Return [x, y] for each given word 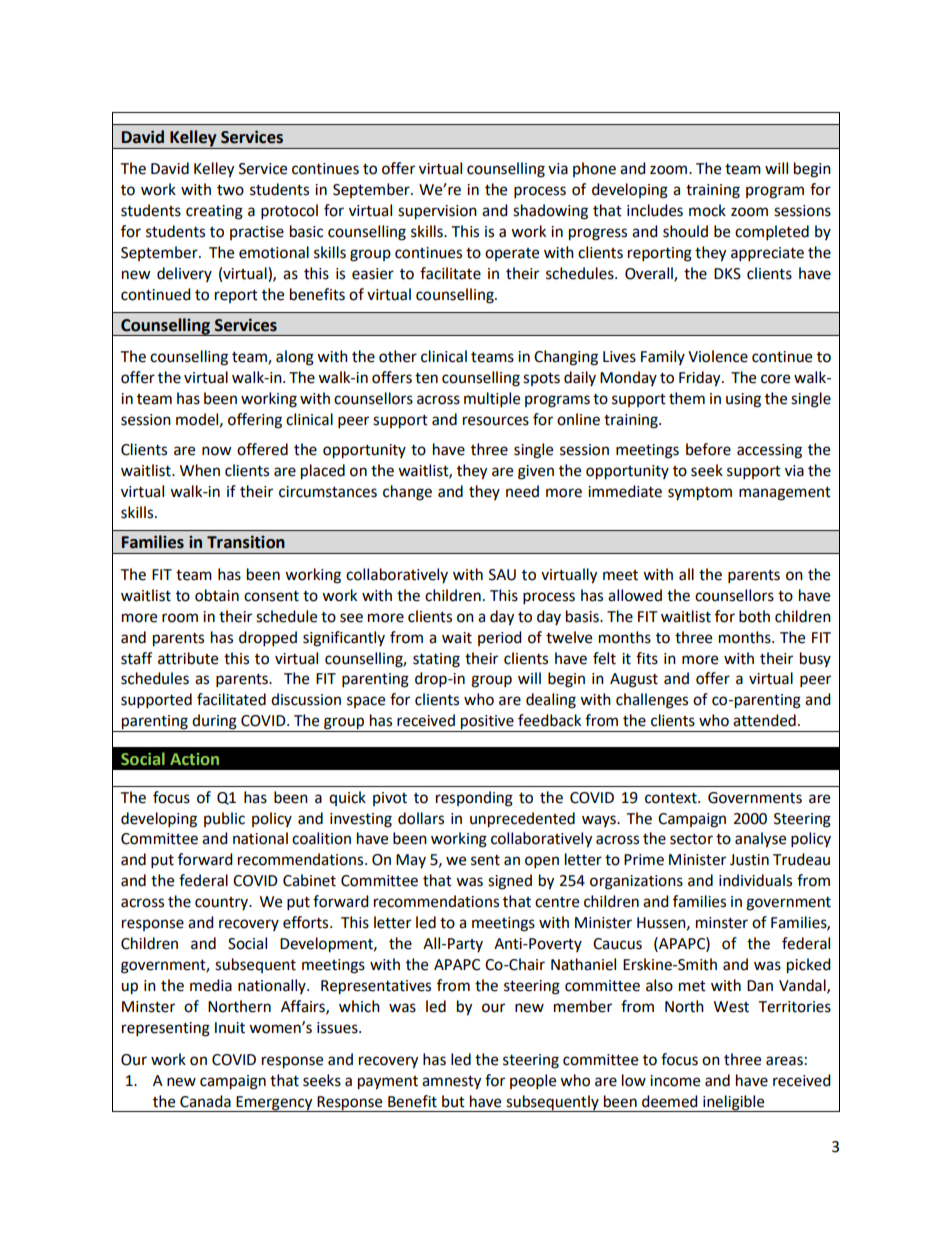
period [500, 638]
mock [707, 210]
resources [496, 421]
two [230, 190]
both [754, 616]
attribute [188, 658]
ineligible [734, 1103]
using [743, 400]
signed [510, 882]
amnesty [451, 1083]
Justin [749, 860]
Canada [205, 1101]
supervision [437, 212]
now [217, 451]
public [224, 819]
